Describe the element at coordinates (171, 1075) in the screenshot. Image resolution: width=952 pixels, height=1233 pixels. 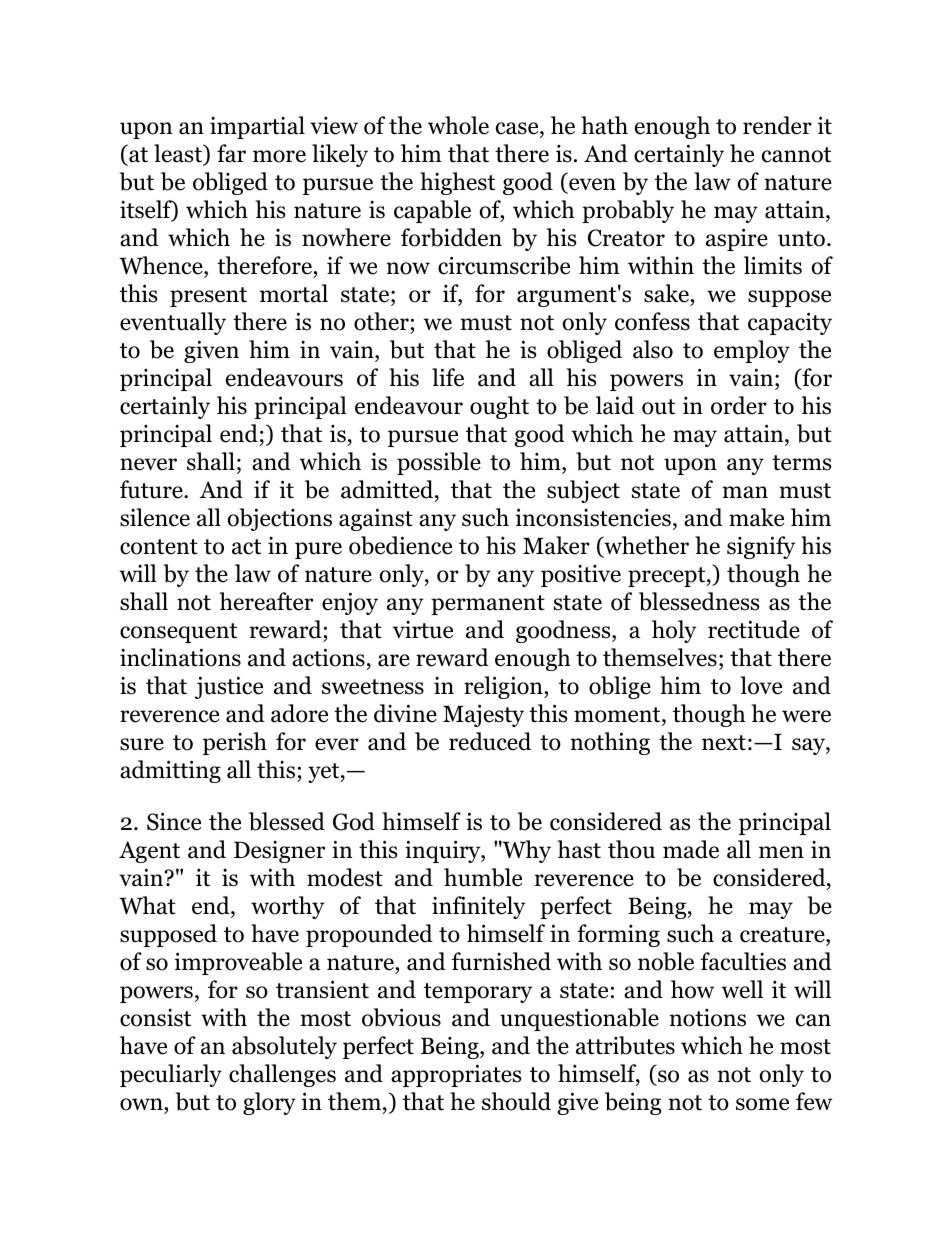
I see `peculiarly` at that location.
